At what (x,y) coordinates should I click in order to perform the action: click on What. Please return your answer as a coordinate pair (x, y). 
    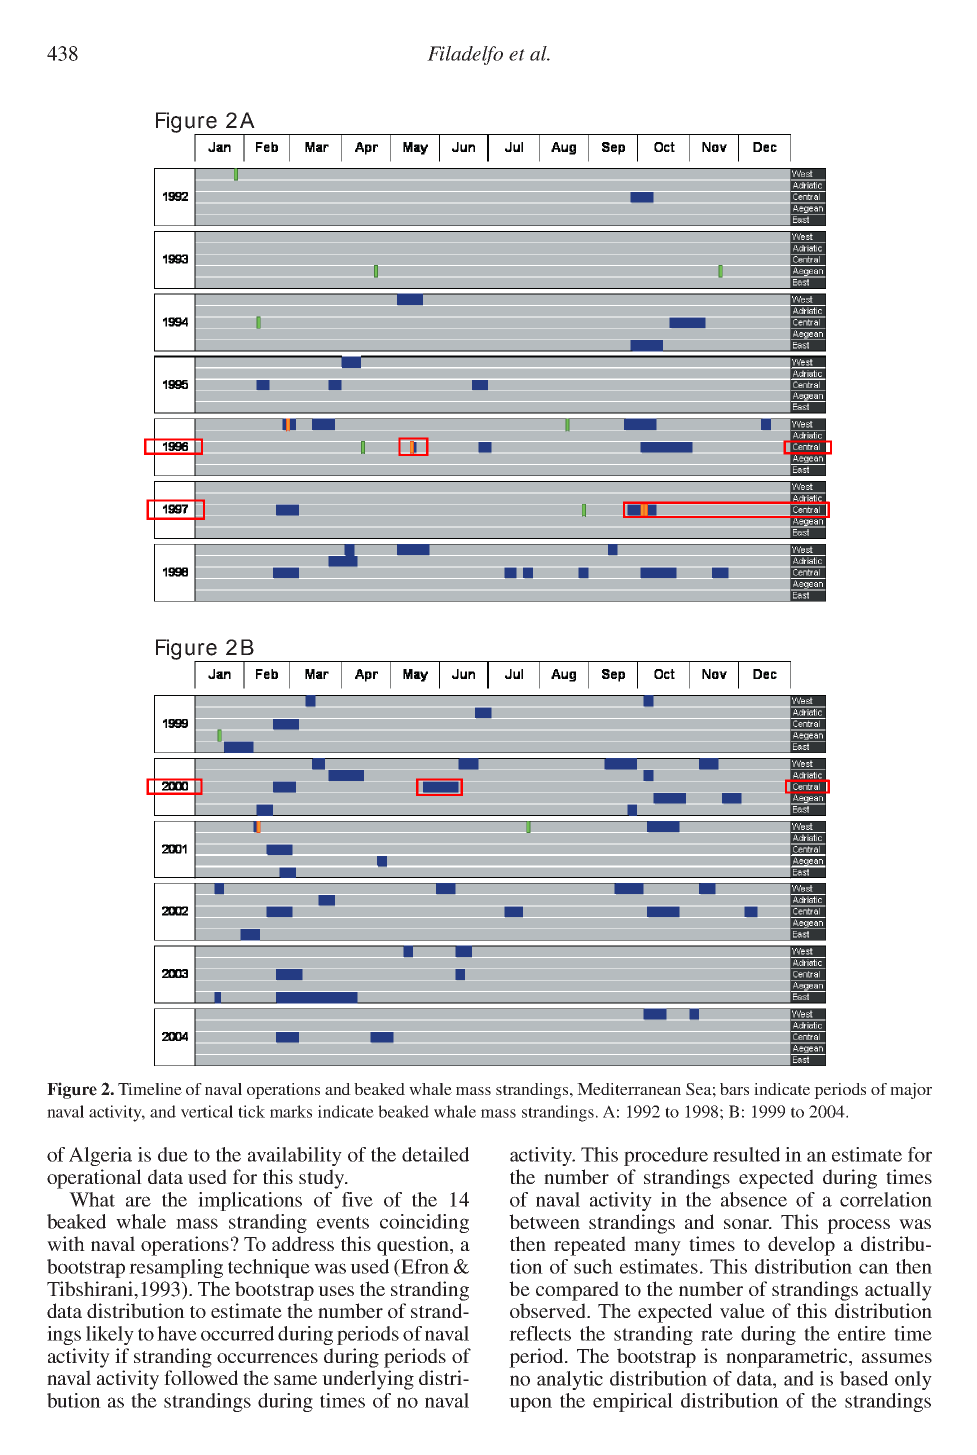
    Looking at the image, I should click on (92, 1199).
